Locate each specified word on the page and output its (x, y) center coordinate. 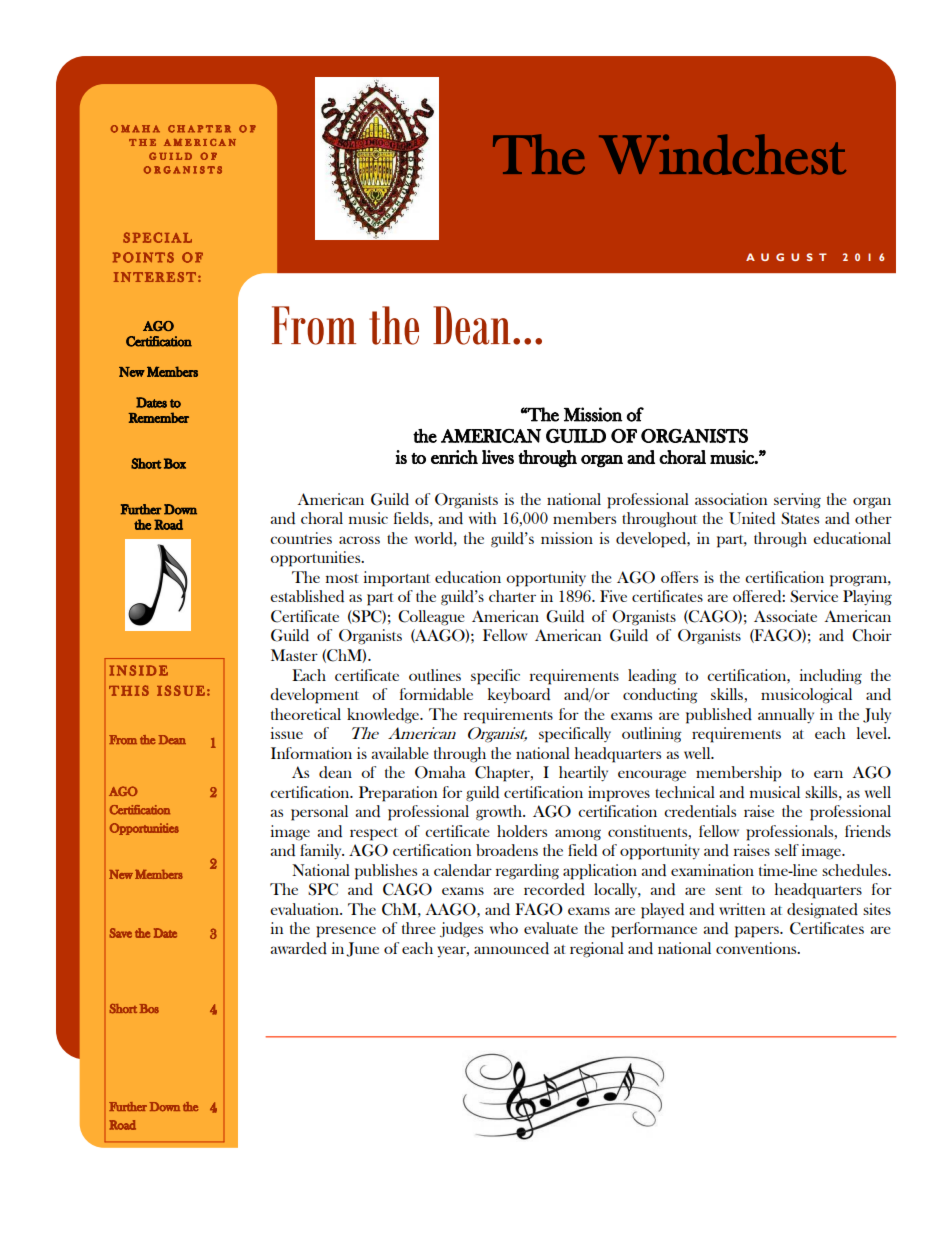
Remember (158, 417)
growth (500, 813)
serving (797, 501)
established (307, 596)
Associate (785, 616)
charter (512, 596)
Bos (149, 1008)
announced (511, 948)
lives (498, 457)
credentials (700, 811)
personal (319, 813)
